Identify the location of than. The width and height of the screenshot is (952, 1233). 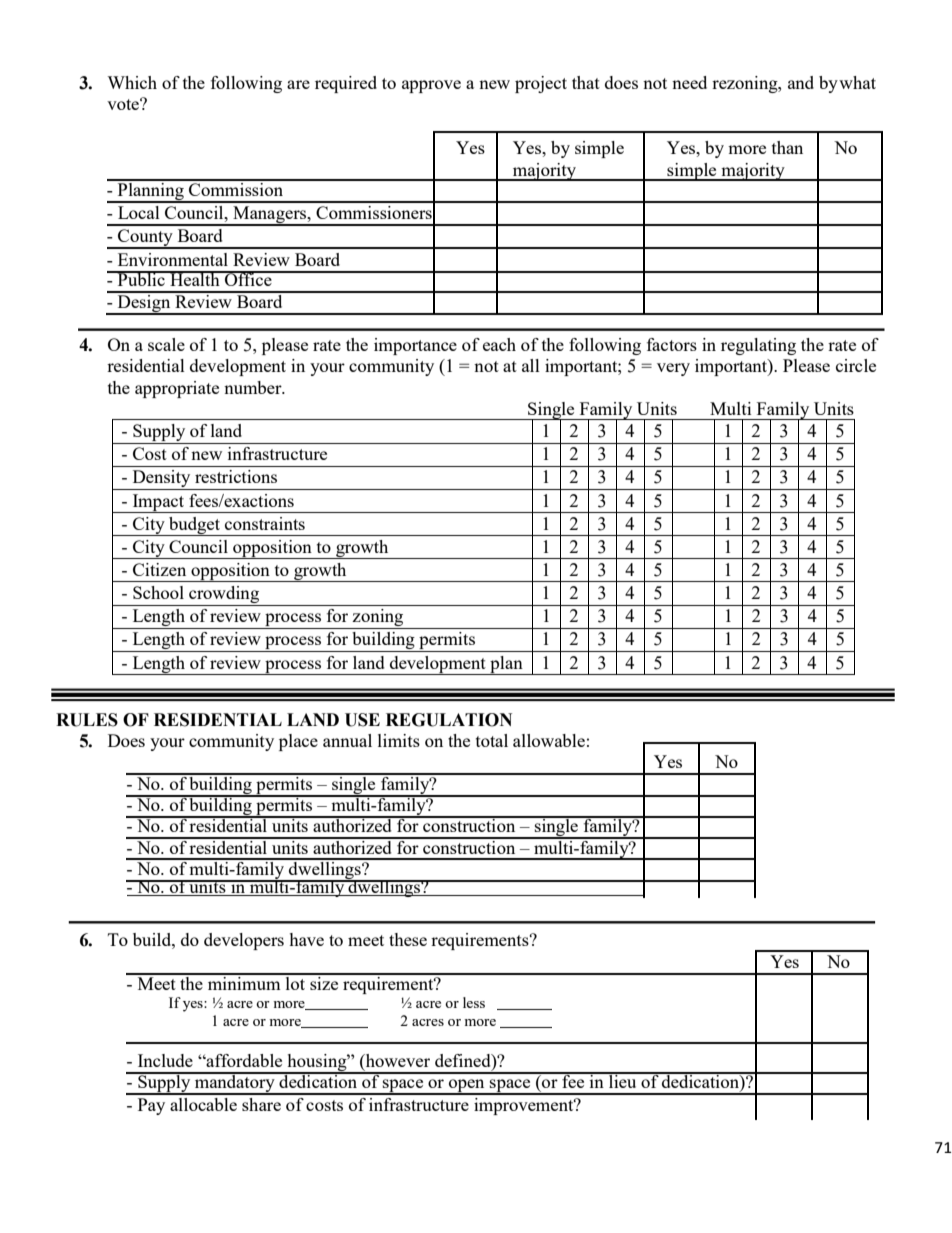
(787, 147).
